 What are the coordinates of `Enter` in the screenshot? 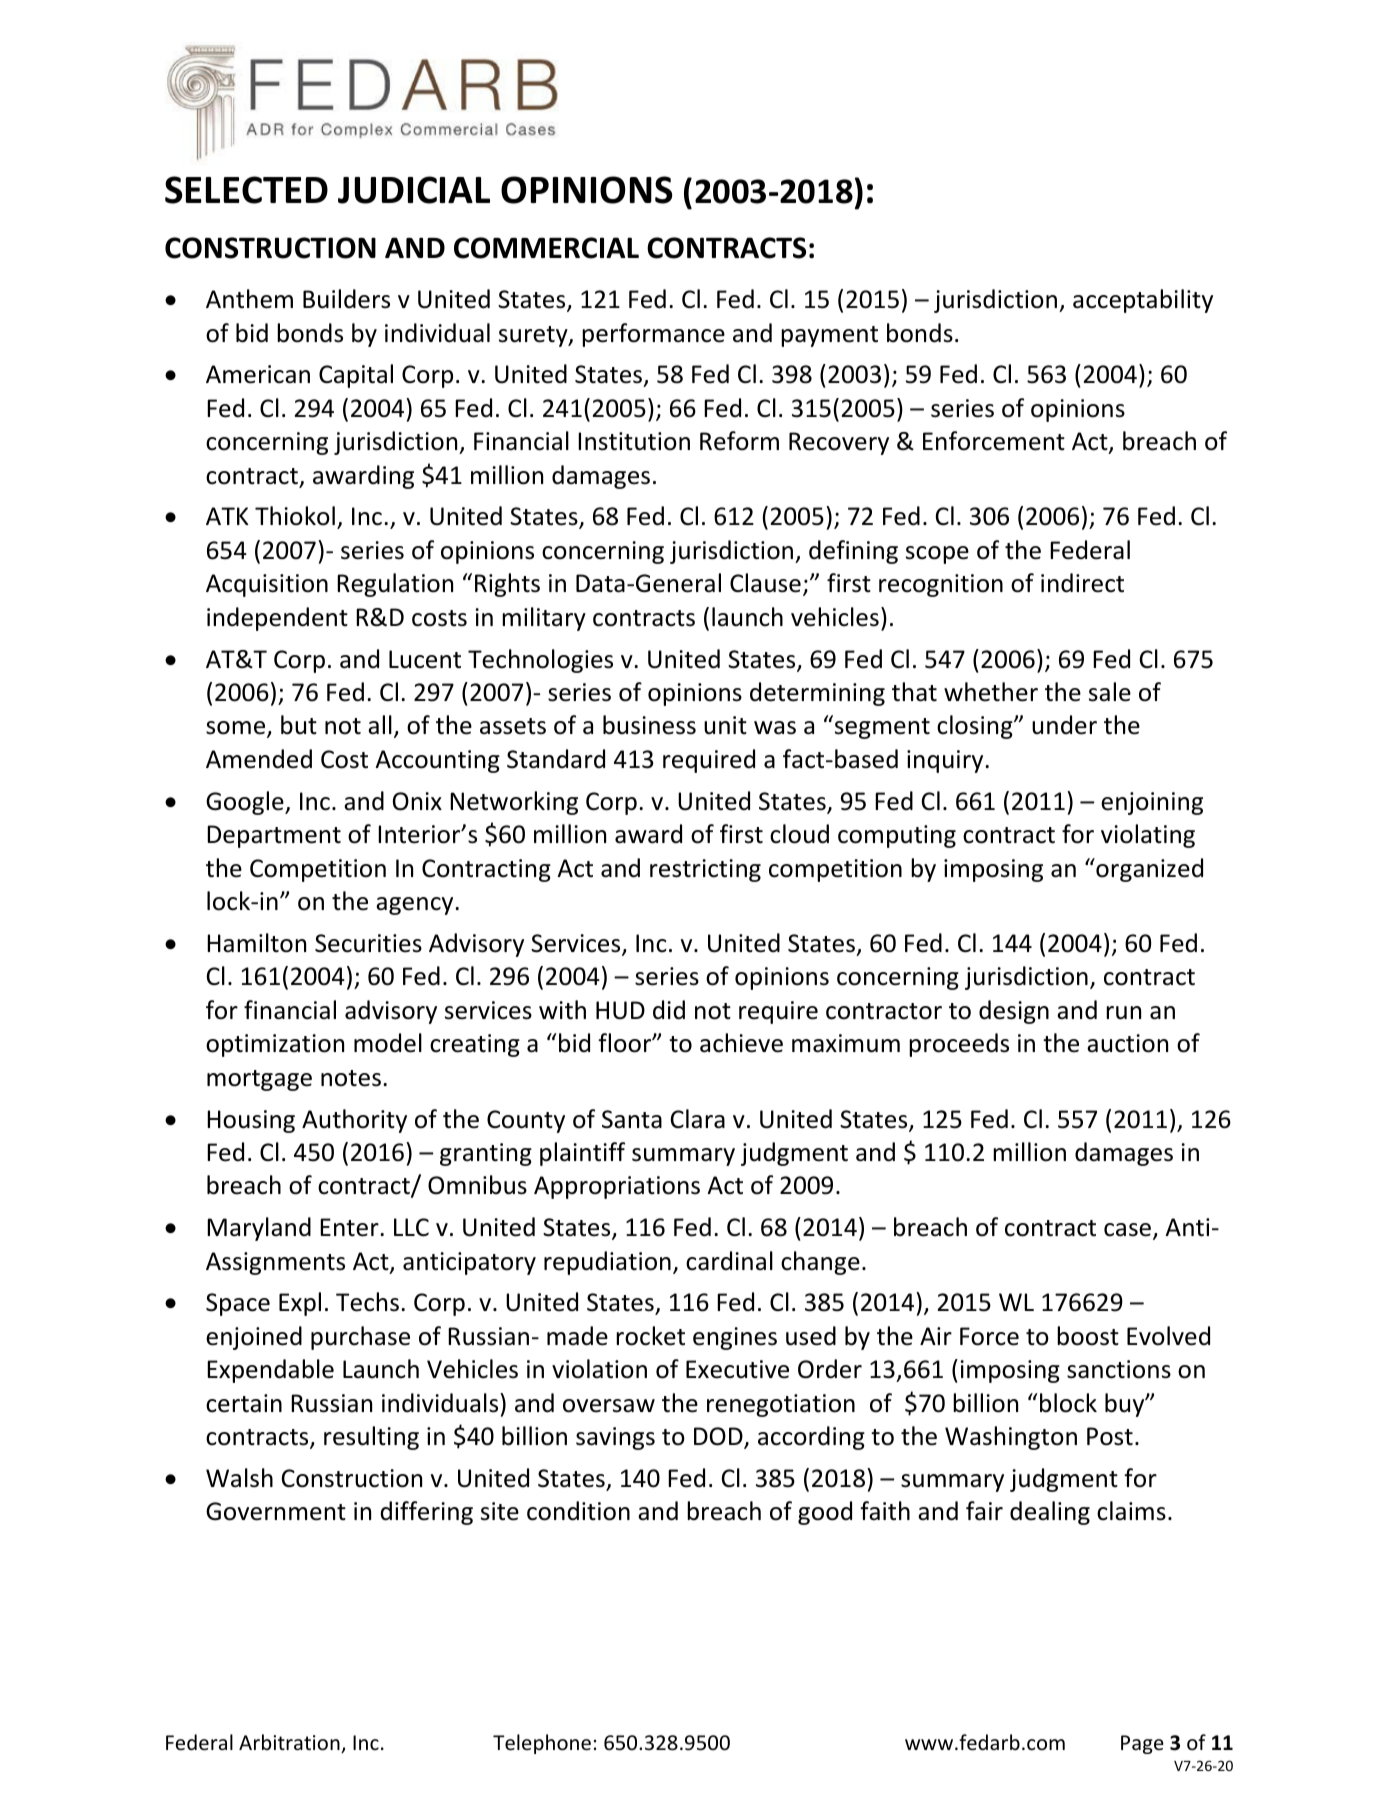 It's located at (350, 1227).
